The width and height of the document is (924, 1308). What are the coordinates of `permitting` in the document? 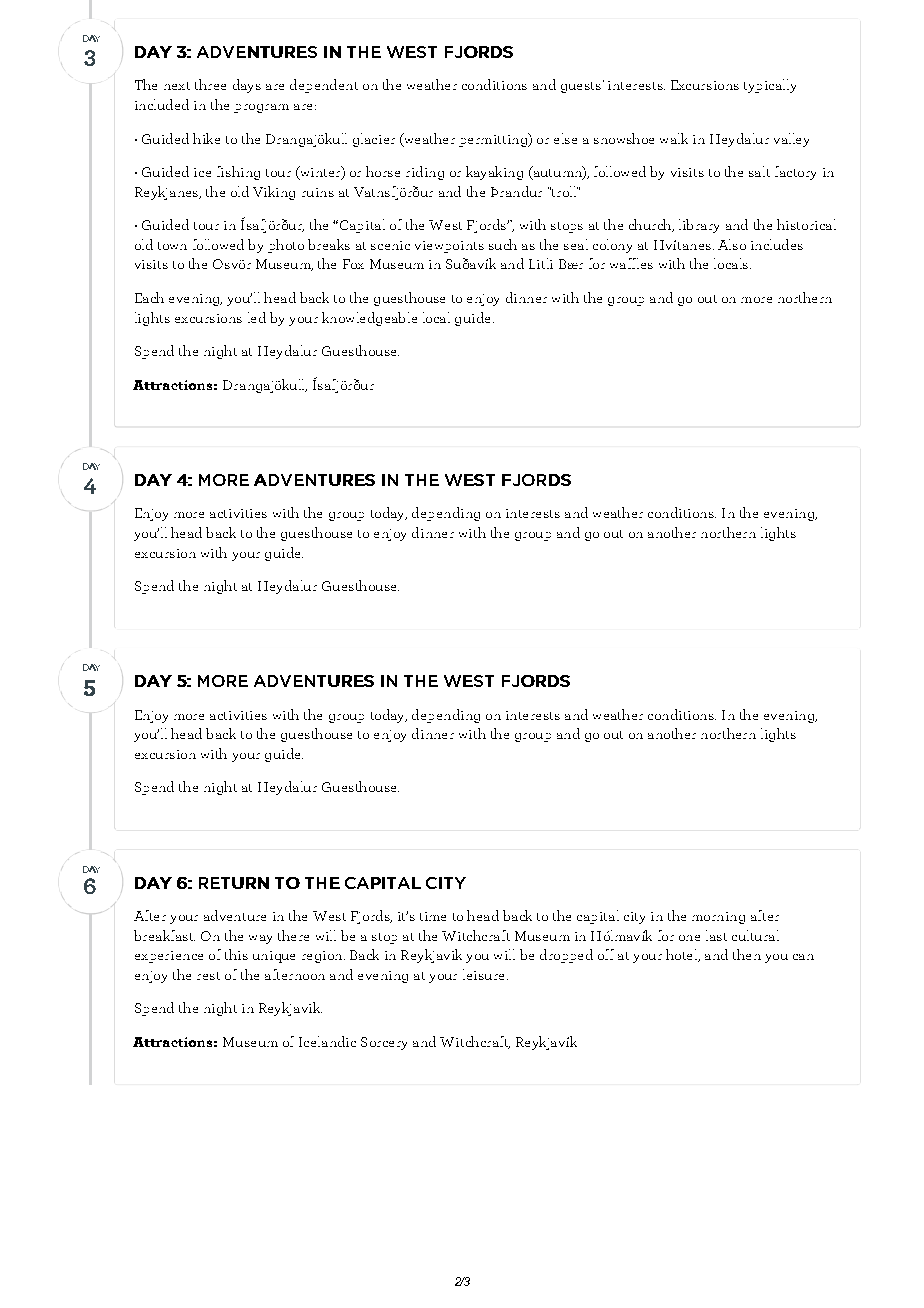 It's located at (494, 140).
